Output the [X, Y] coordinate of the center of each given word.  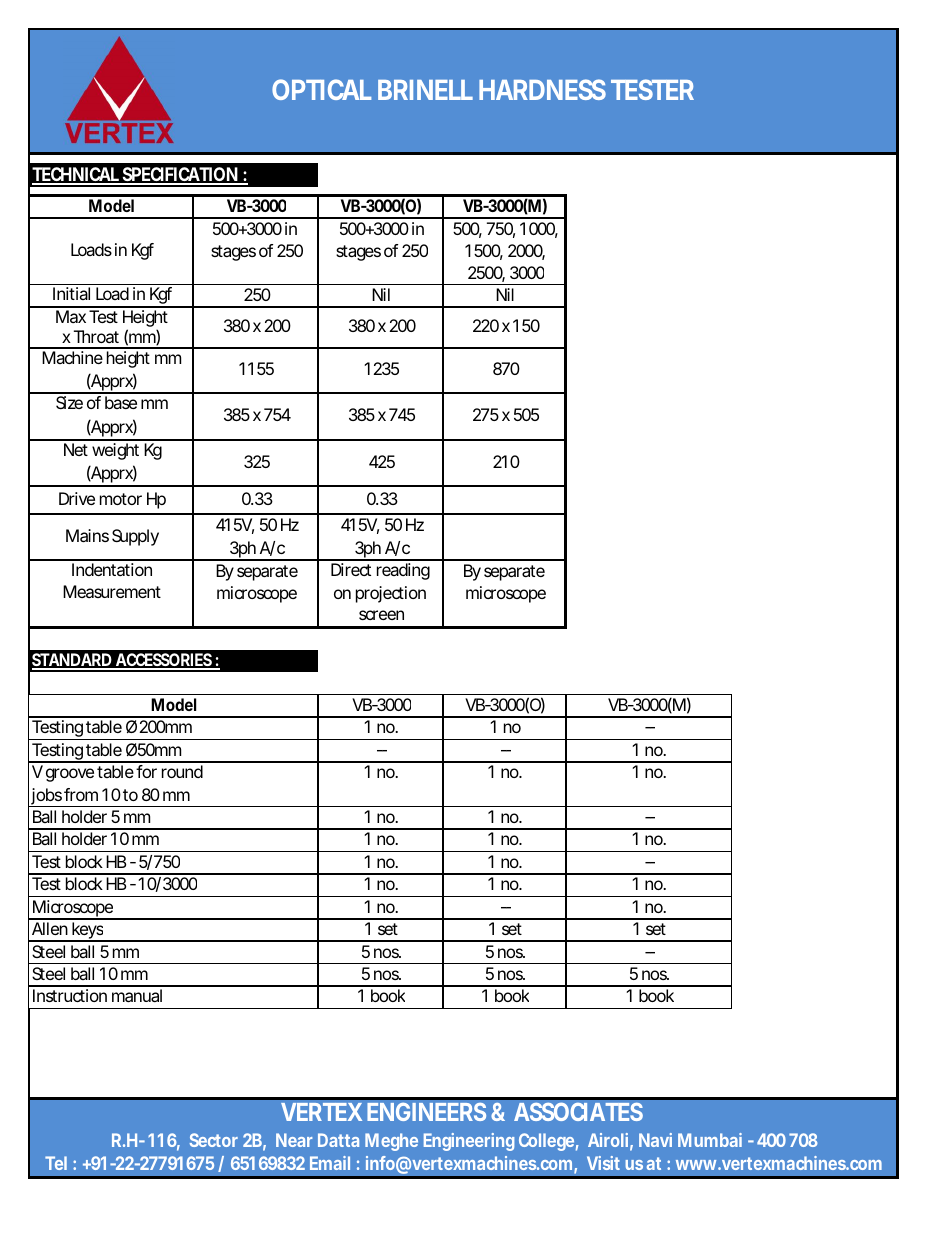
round [182, 771]
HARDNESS [542, 89]
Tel [56, 1163]
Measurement [112, 591]
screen [381, 615]
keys [88, 932]
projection [391, 594]
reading [403, 571]
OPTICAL [321, 89]
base [121, 402]
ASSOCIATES [578, 1112]
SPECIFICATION [180, 175]
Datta [338, 1140]
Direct [351, 569]
